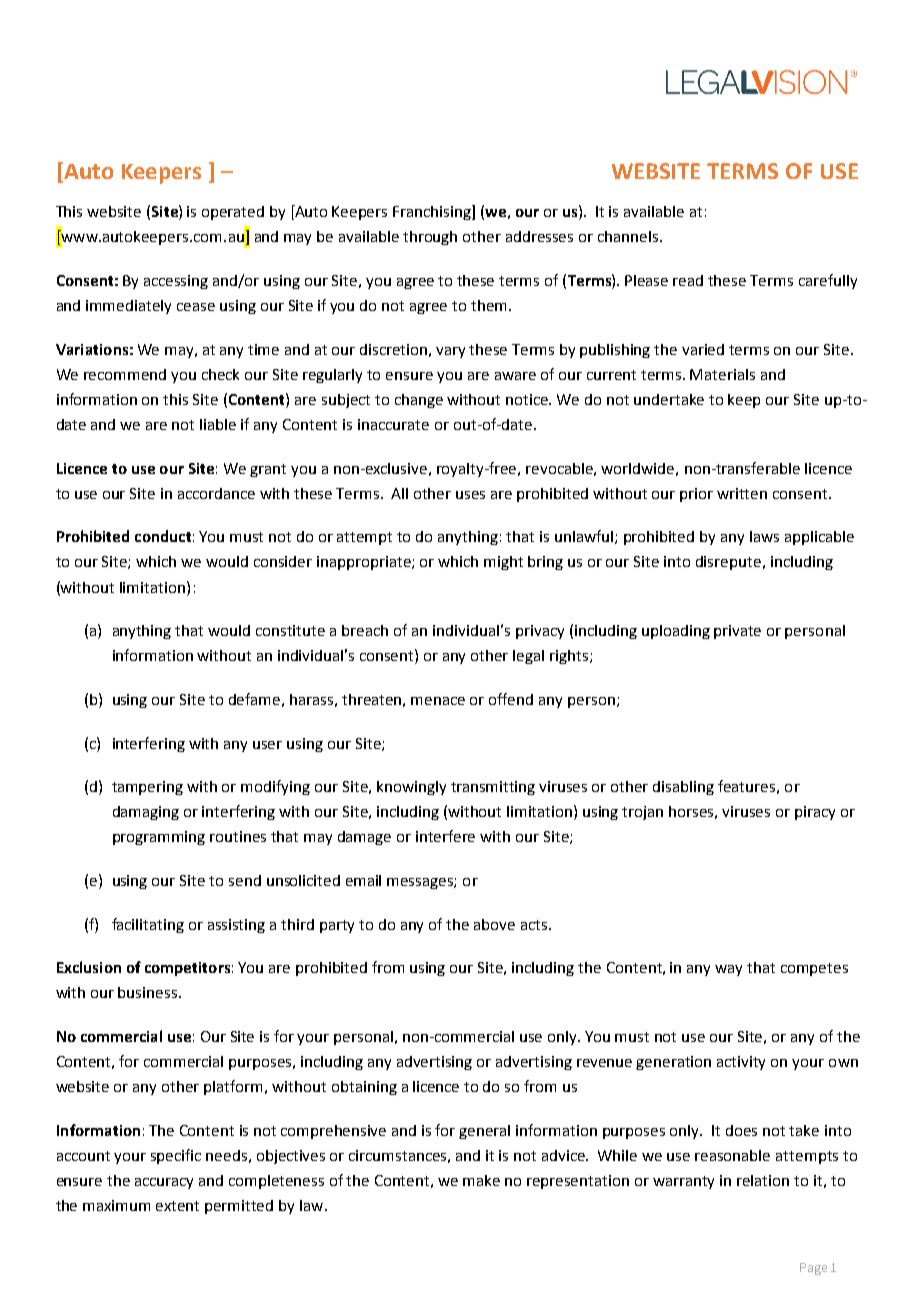  What do you see at coordinates (481, 1180) in the screenshot?
I see `make` at bounding box center [481, 1180].
